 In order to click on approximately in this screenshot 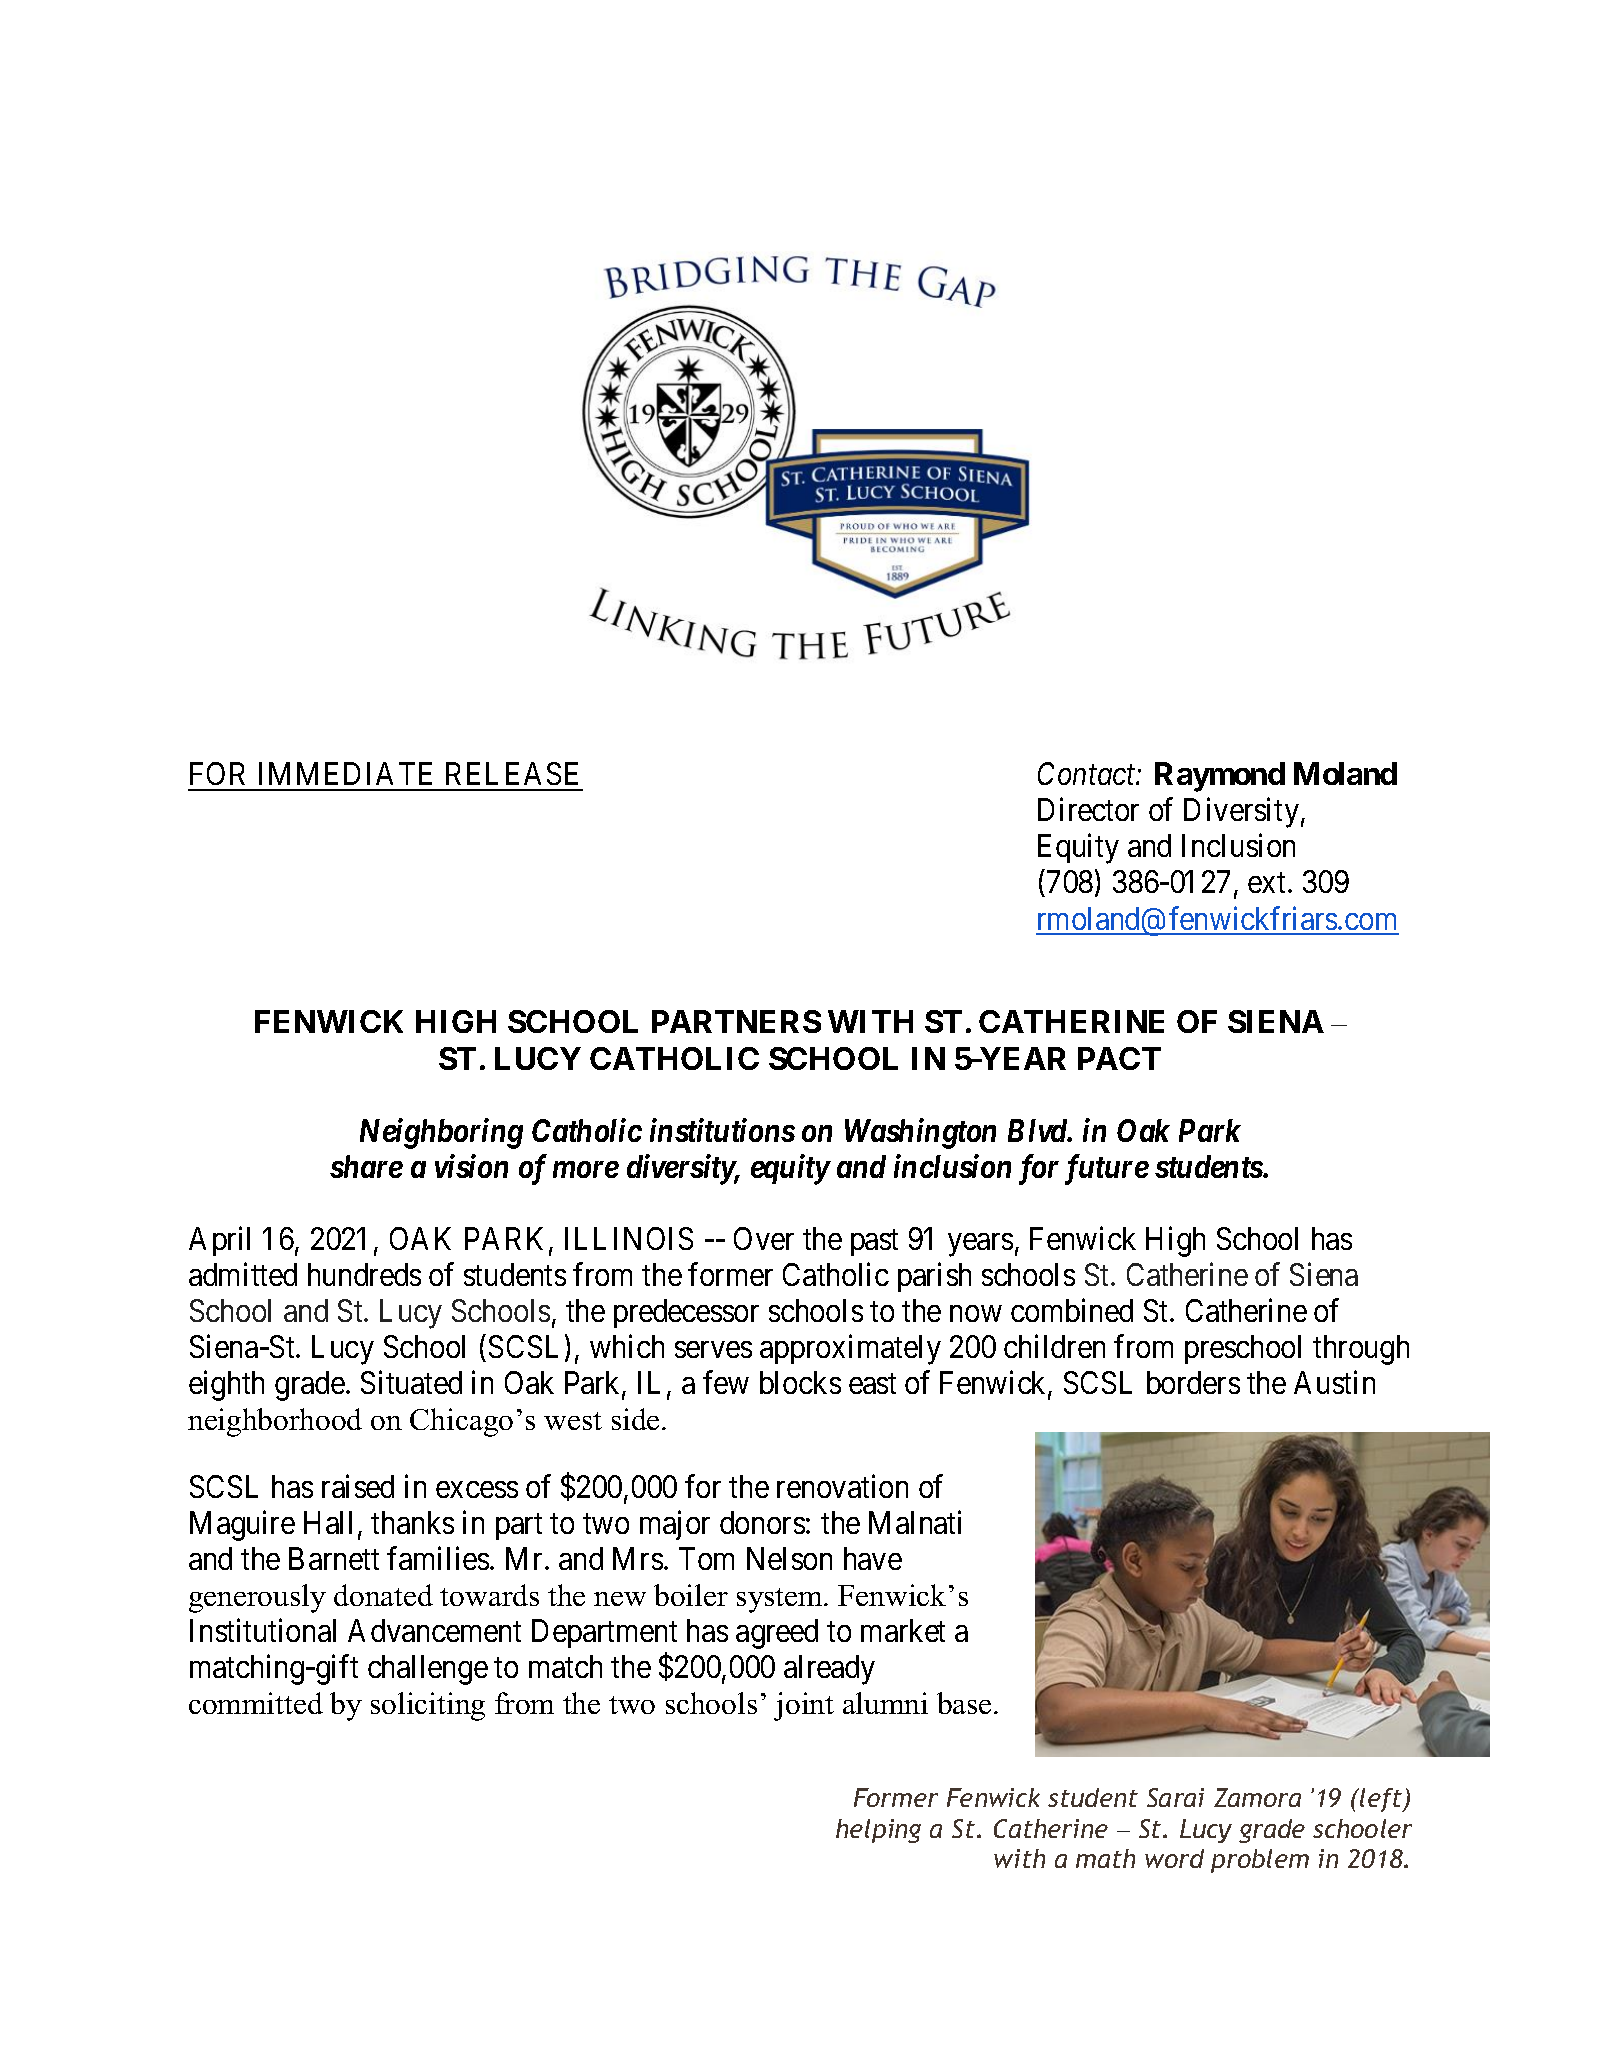, I will do `click(850, 1350)`.
